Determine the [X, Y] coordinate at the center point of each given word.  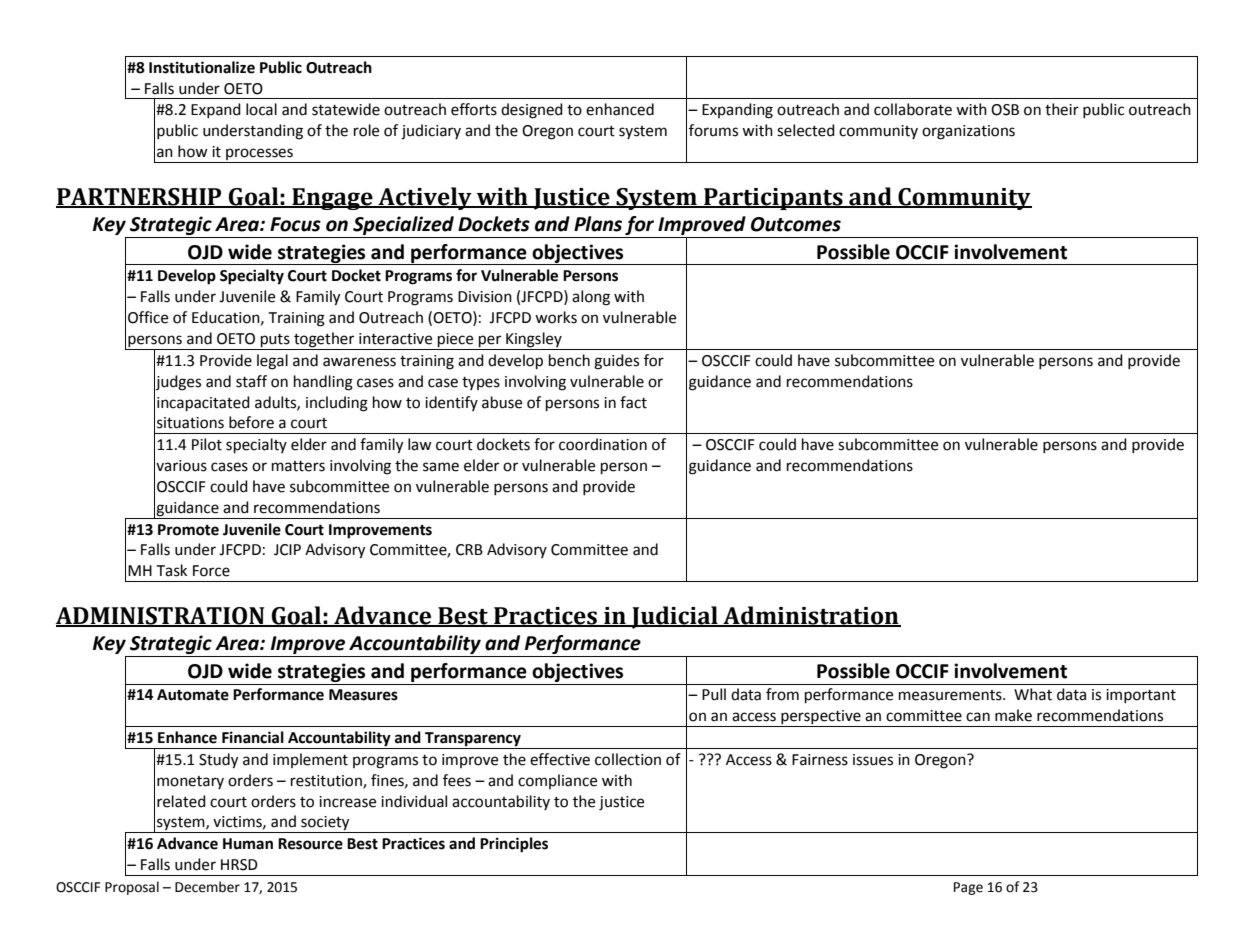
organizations [968, 132]
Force [211, 571]
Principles [514, 845]
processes [259, 155]
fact [633, 402]
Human [248, 844]
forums [713, 130]
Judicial [675, 617]
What [1033, 694]
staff [251, 381]
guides [616, 362]
